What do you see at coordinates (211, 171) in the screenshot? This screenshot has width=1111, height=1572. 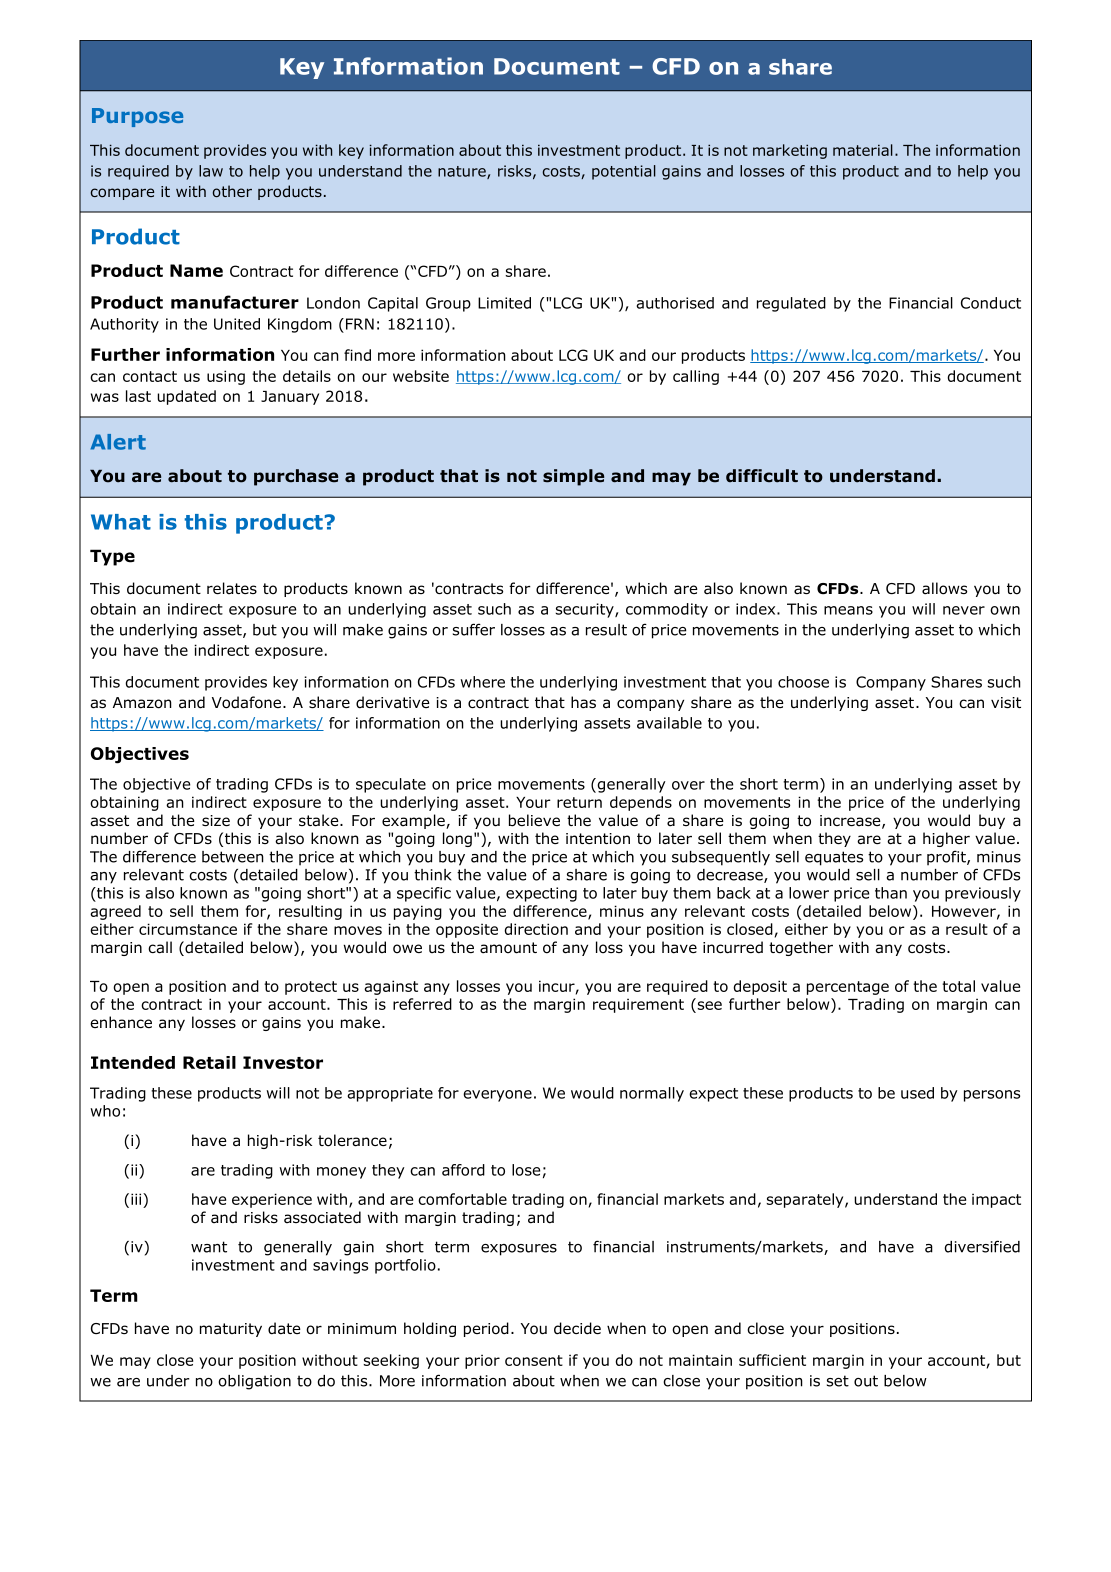 I see `law` at bounding box center [211, 171].
